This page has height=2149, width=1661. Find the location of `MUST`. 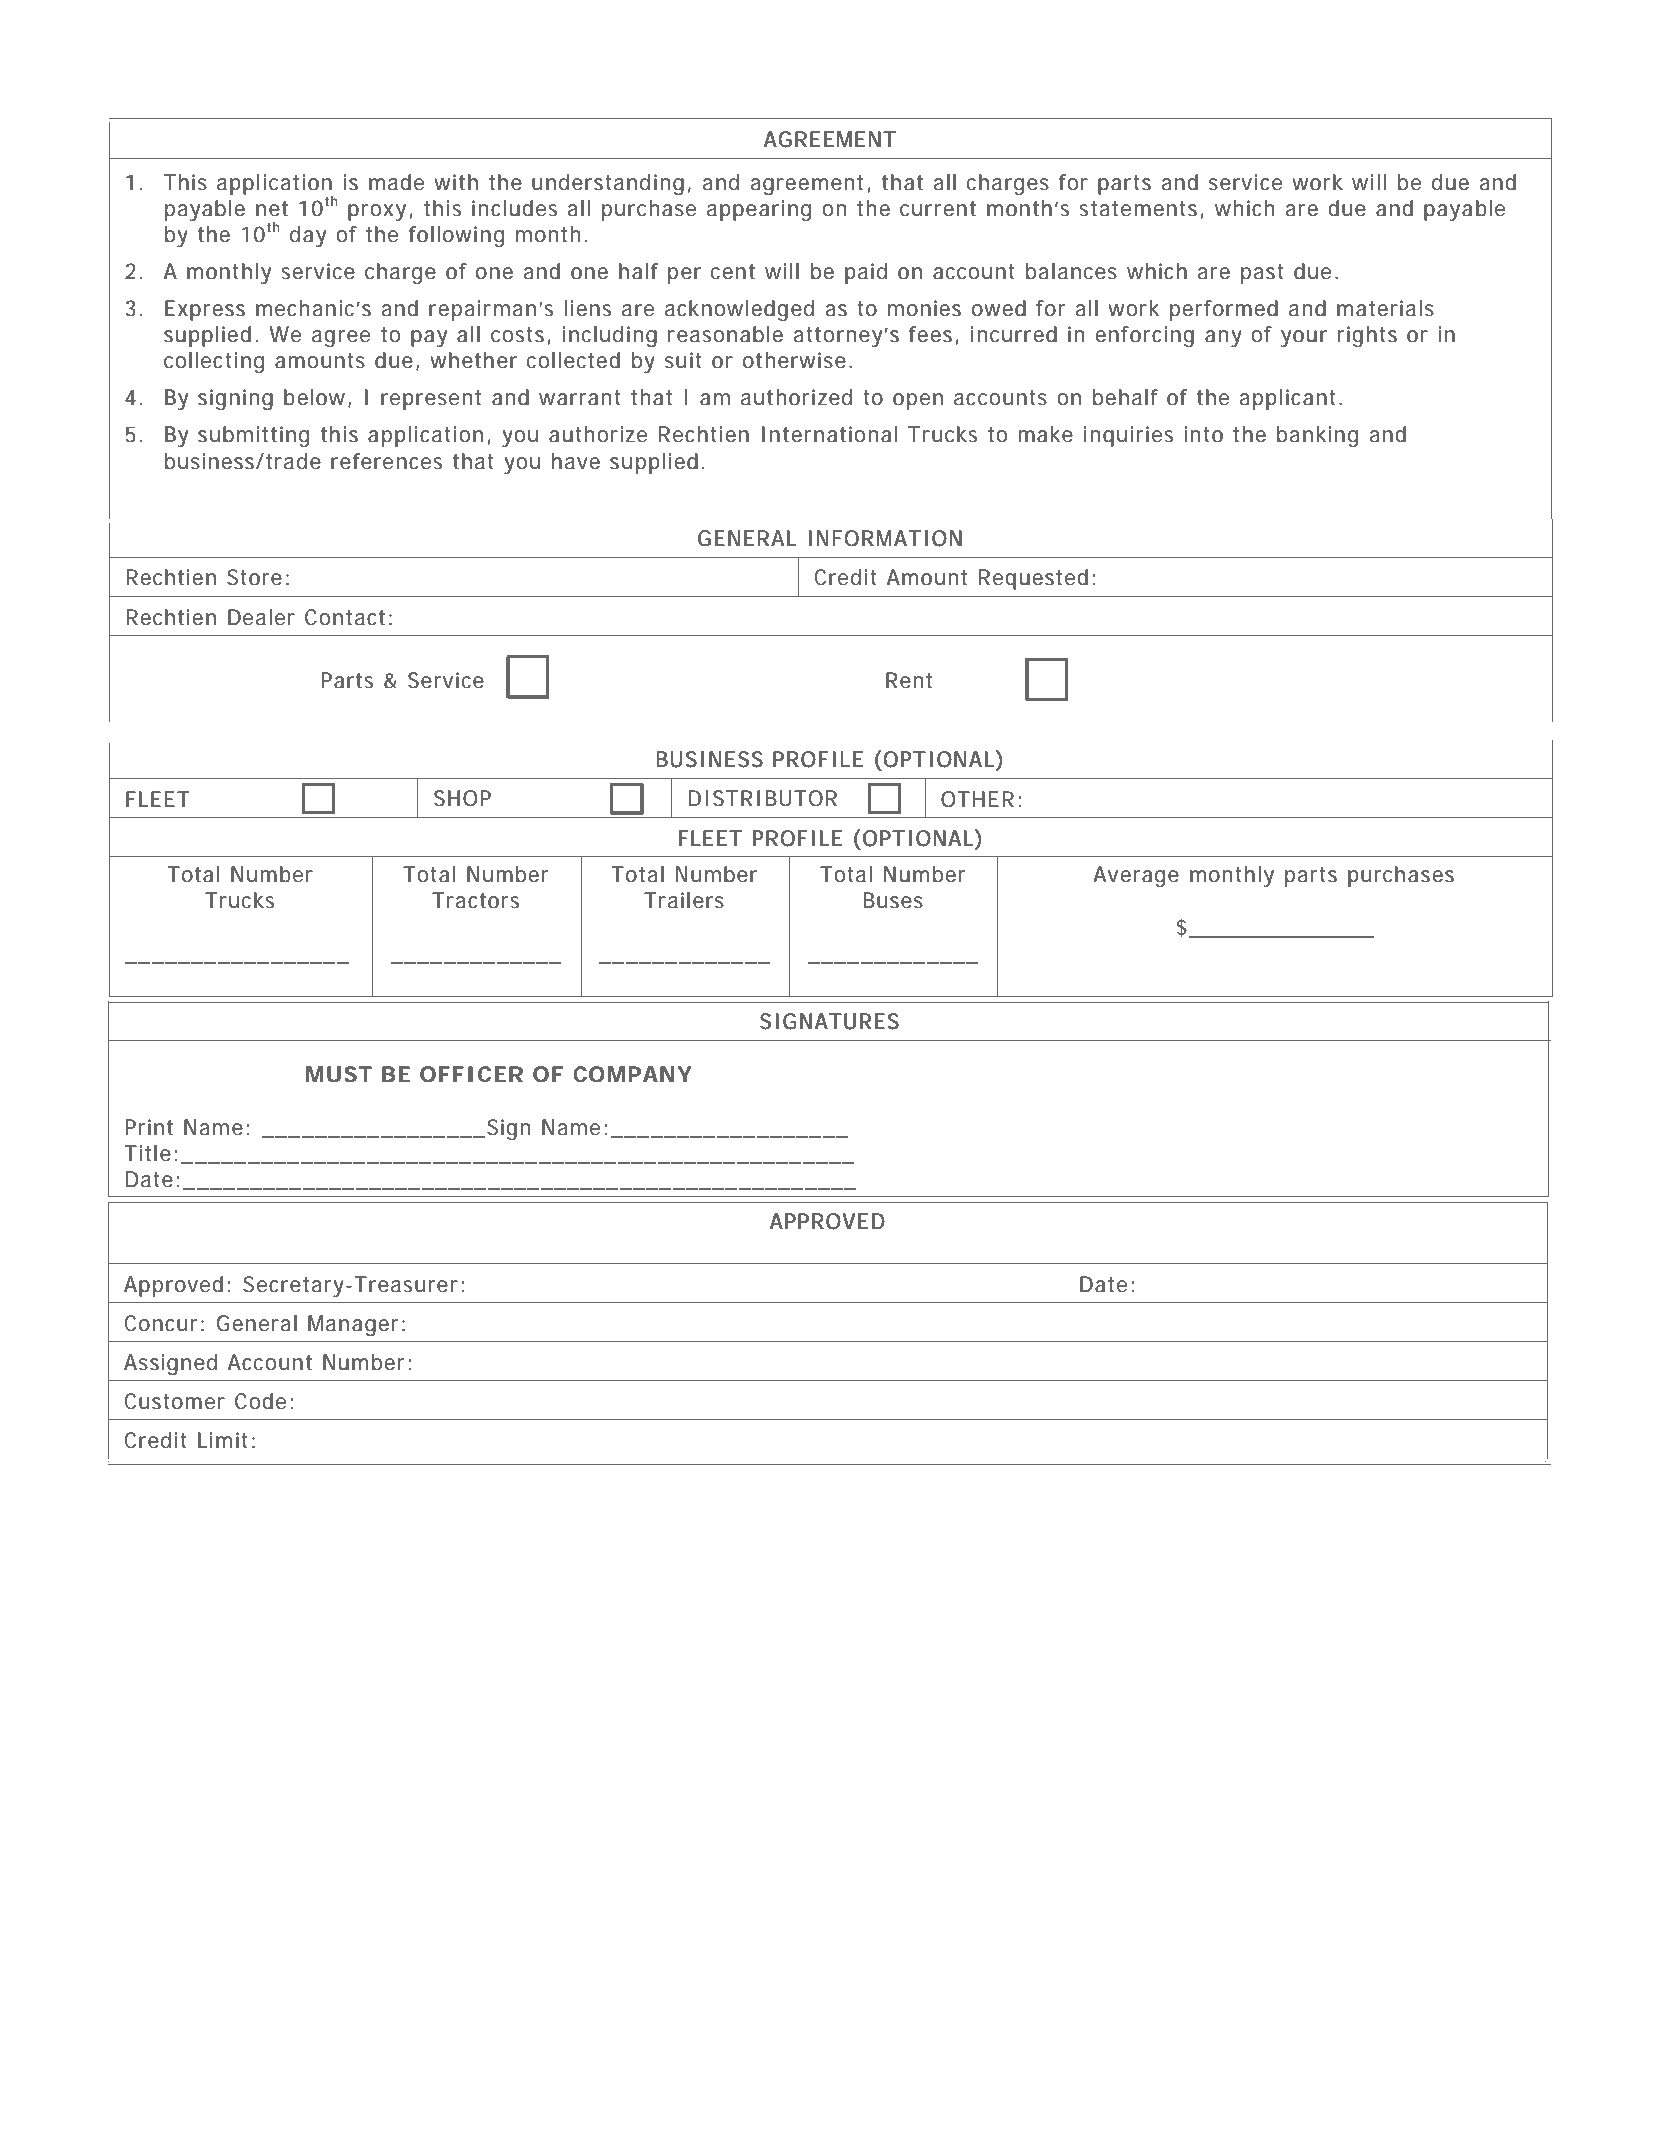

MUST is located at coordinates (339, 1074).
